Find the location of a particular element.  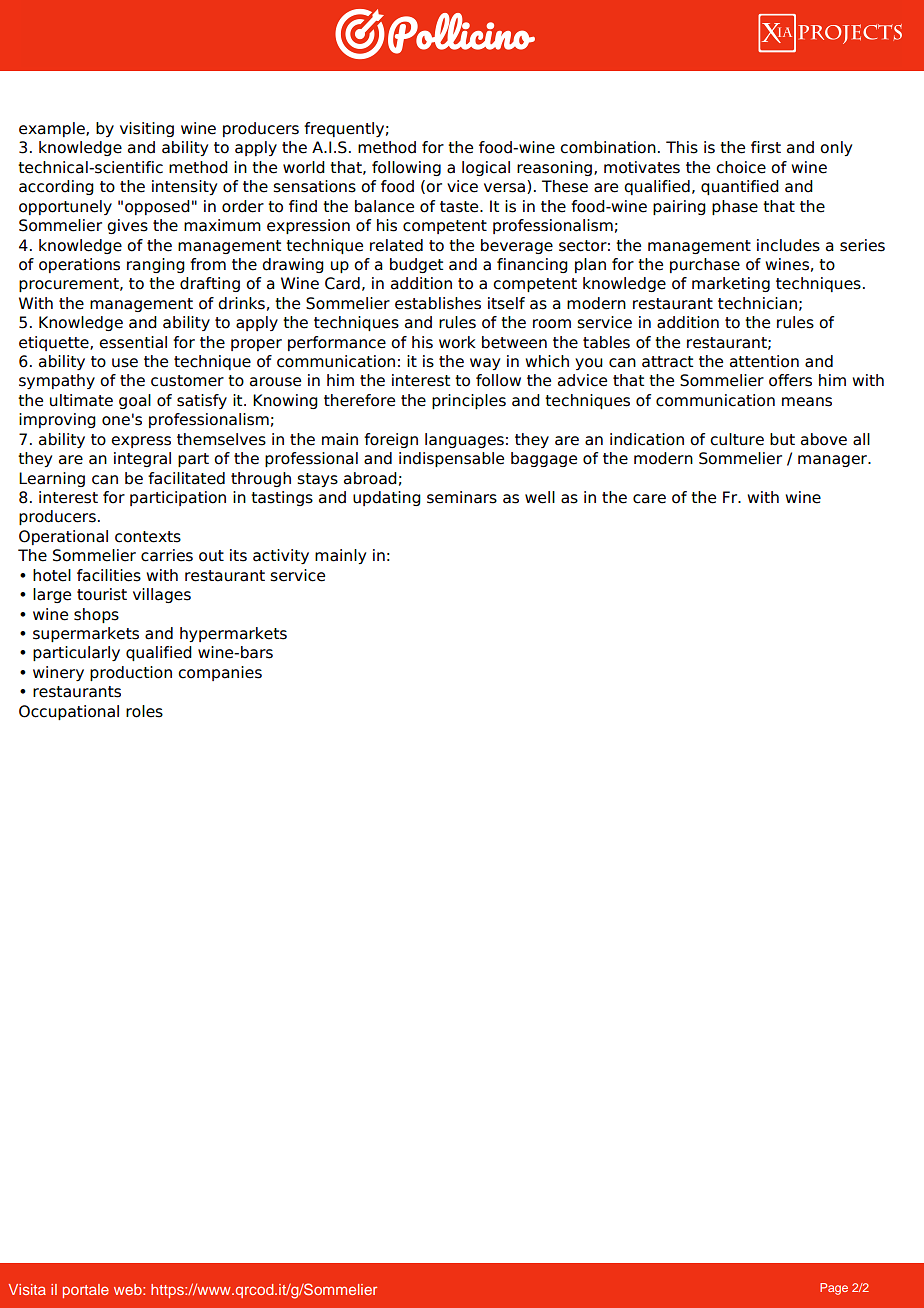

companies is located at coordinates (220, 673).
